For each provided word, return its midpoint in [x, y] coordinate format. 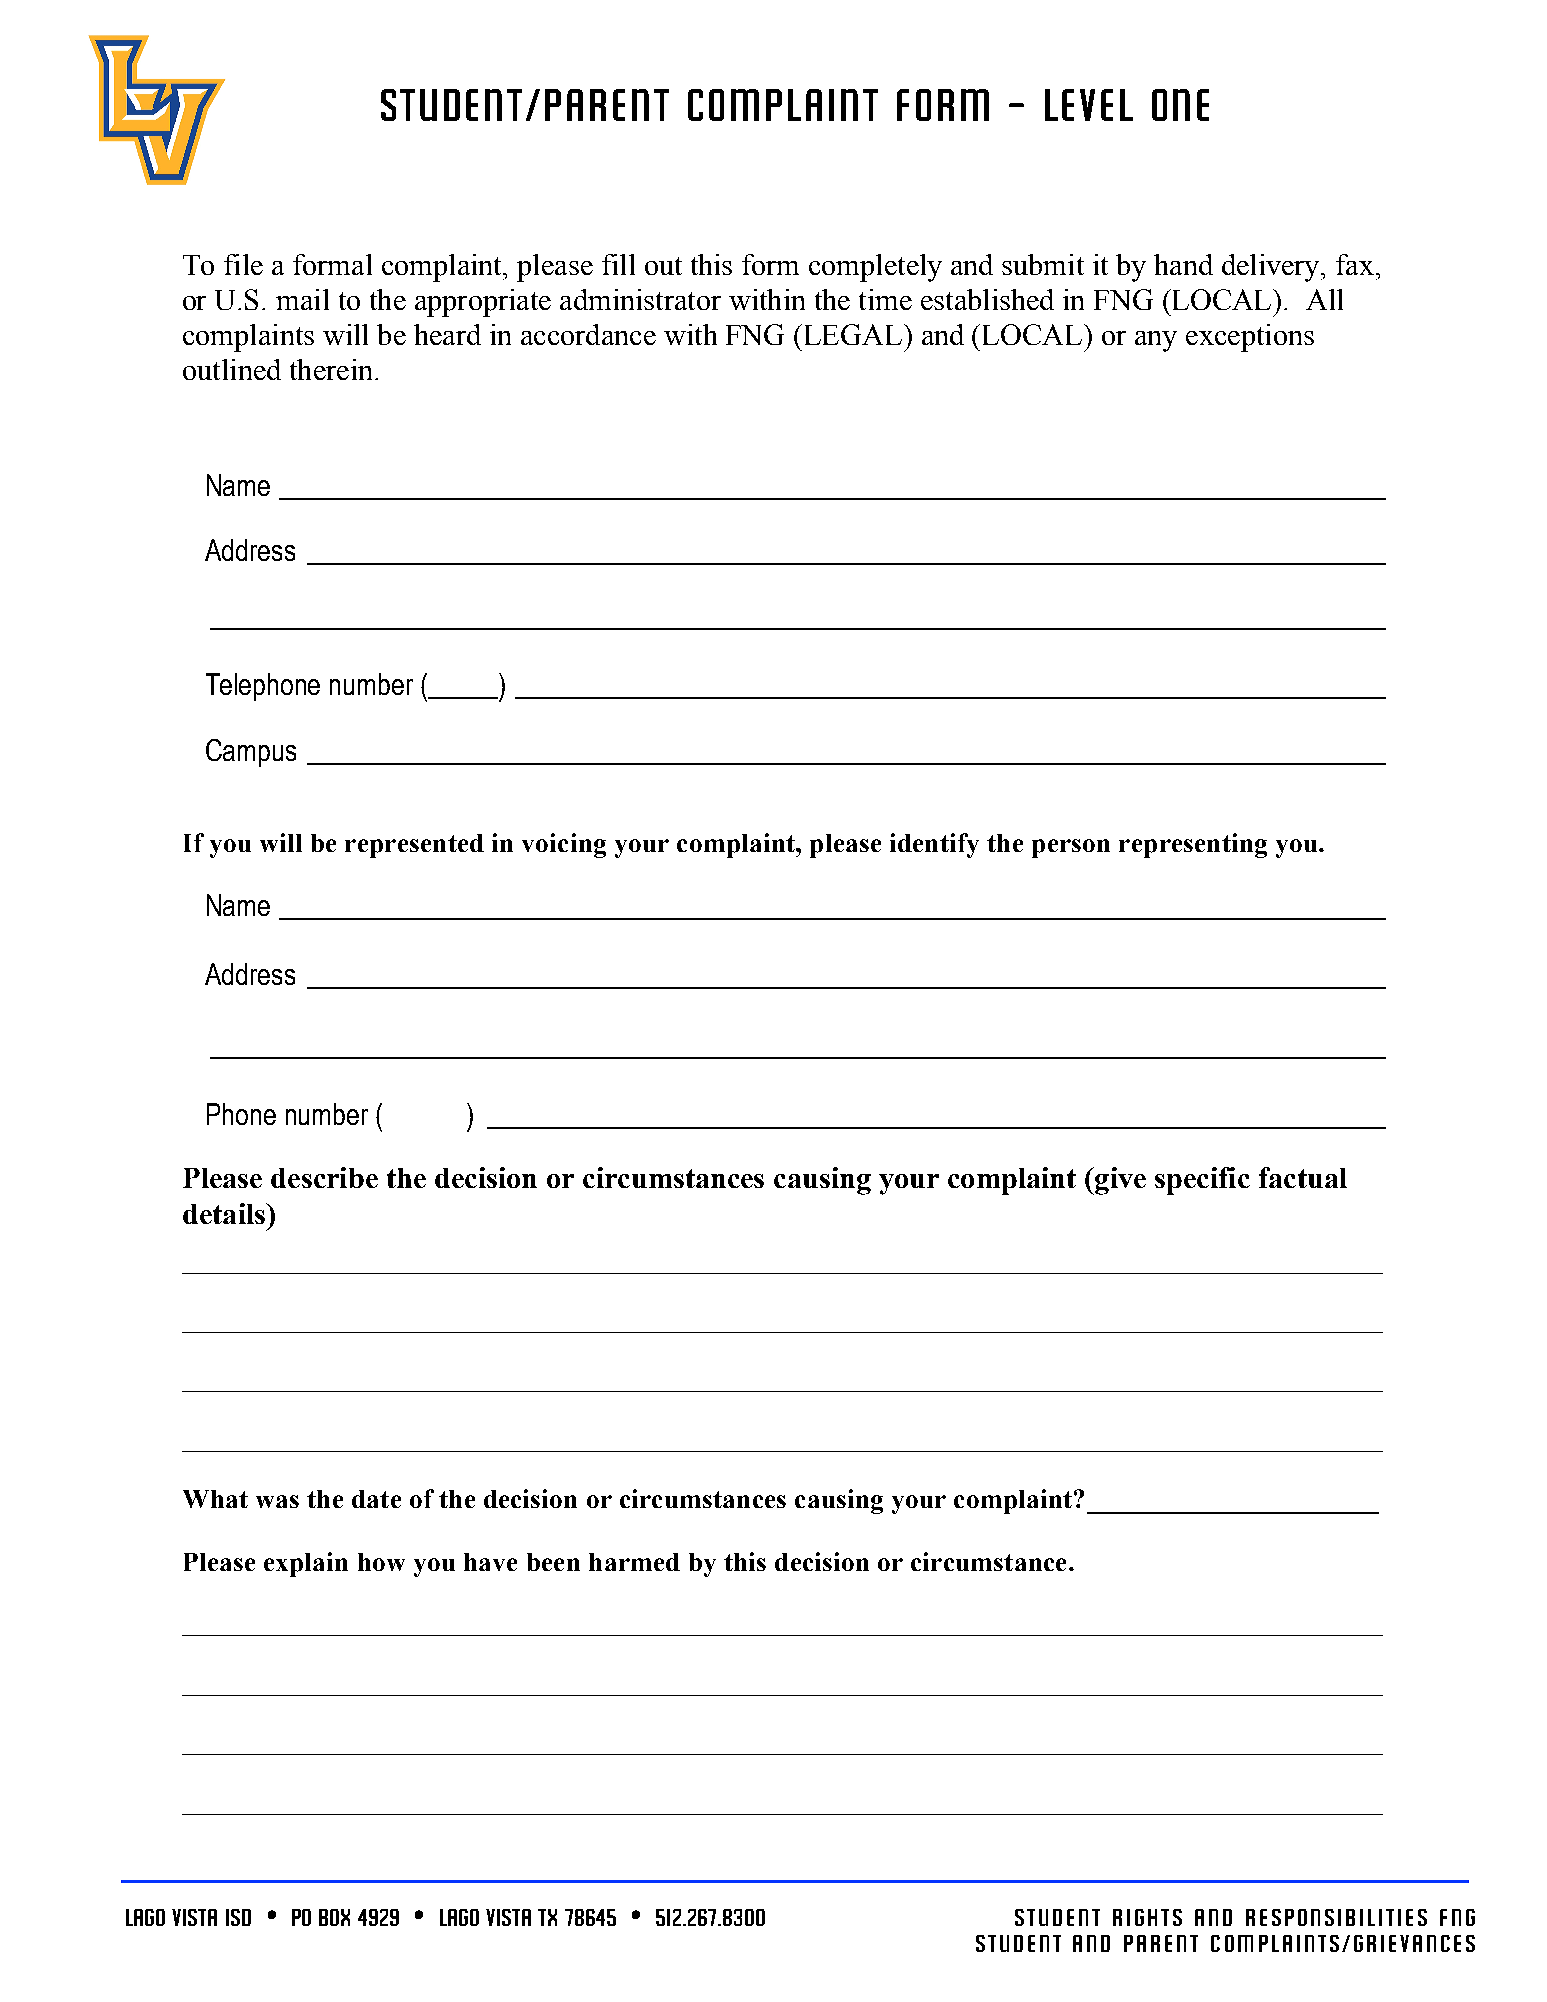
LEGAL [855, 334]
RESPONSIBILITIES [1336, 1917]
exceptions [1250, 338]
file [243, 264]
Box [334, 1917]
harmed [634, 1562]
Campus [251, 753]
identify [934, 845]
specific [1202, 1181]
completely [875, 268]
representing [1193, 845]
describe [324, 1177]
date [376, 1499]
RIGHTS [1147, 1917]
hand [1183, 264]
